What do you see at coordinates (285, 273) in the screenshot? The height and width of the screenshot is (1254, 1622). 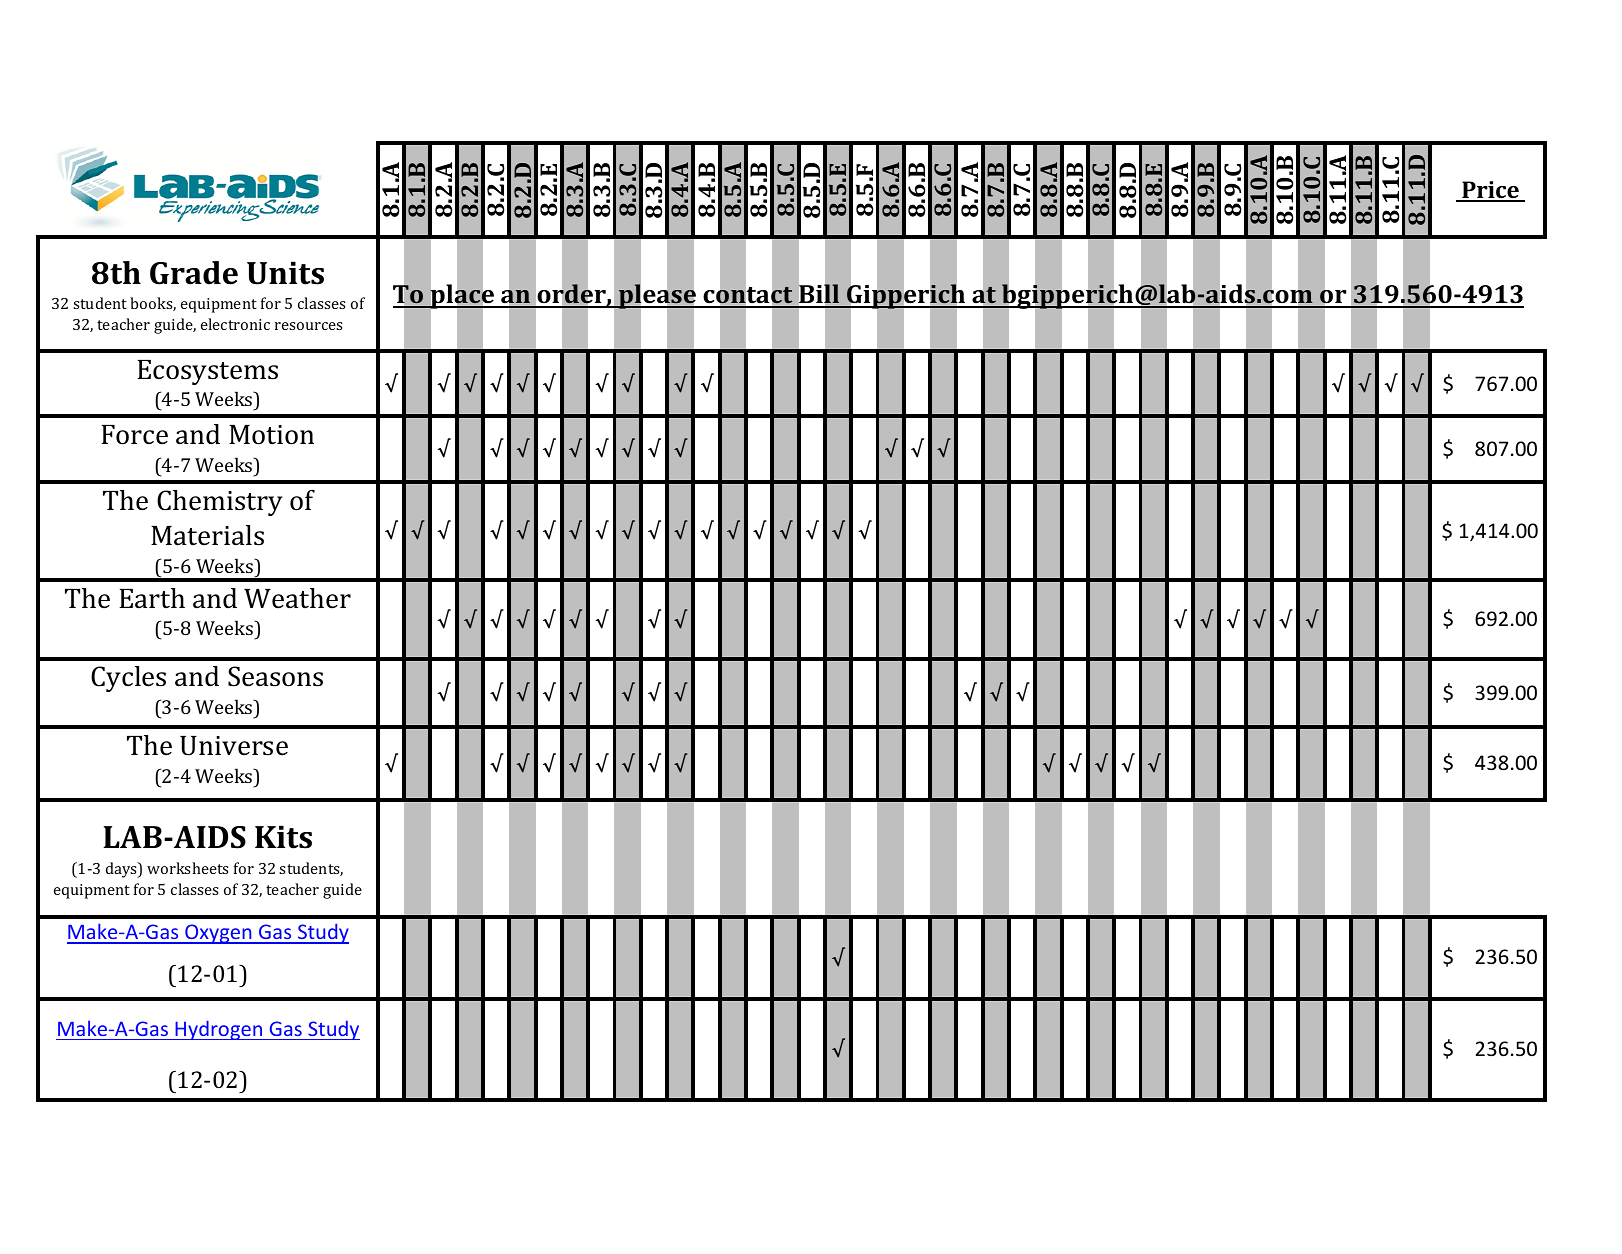 I see `Units` at bounding box center [285, 273].
